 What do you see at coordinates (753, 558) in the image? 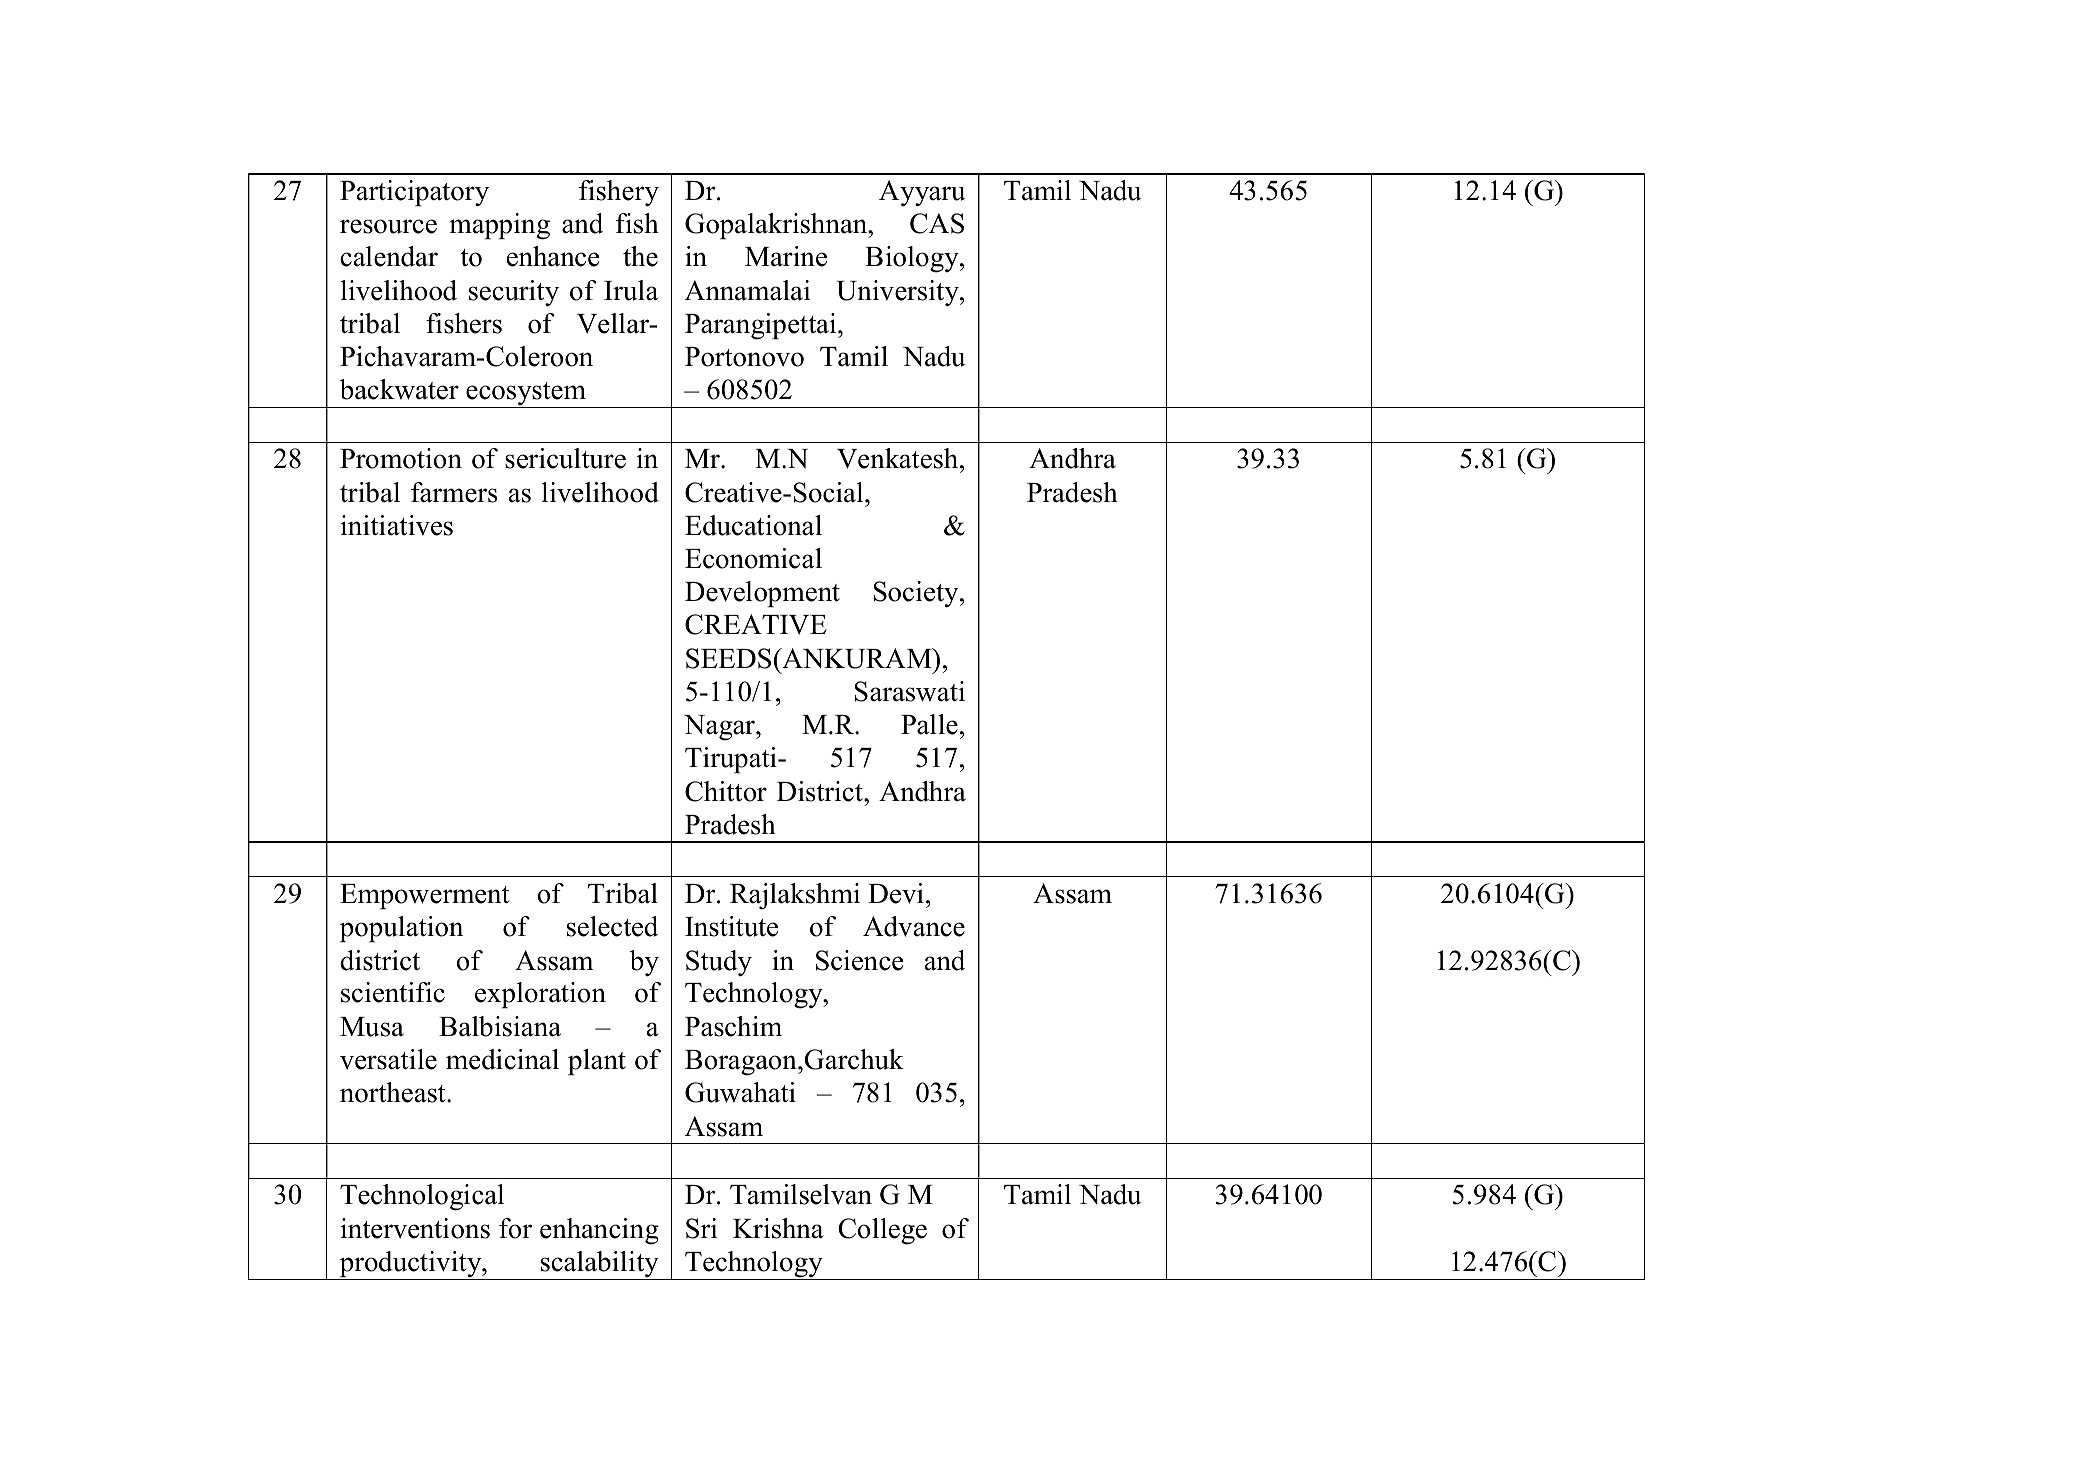
I see `Economical` at bounding box center [753, 558].
